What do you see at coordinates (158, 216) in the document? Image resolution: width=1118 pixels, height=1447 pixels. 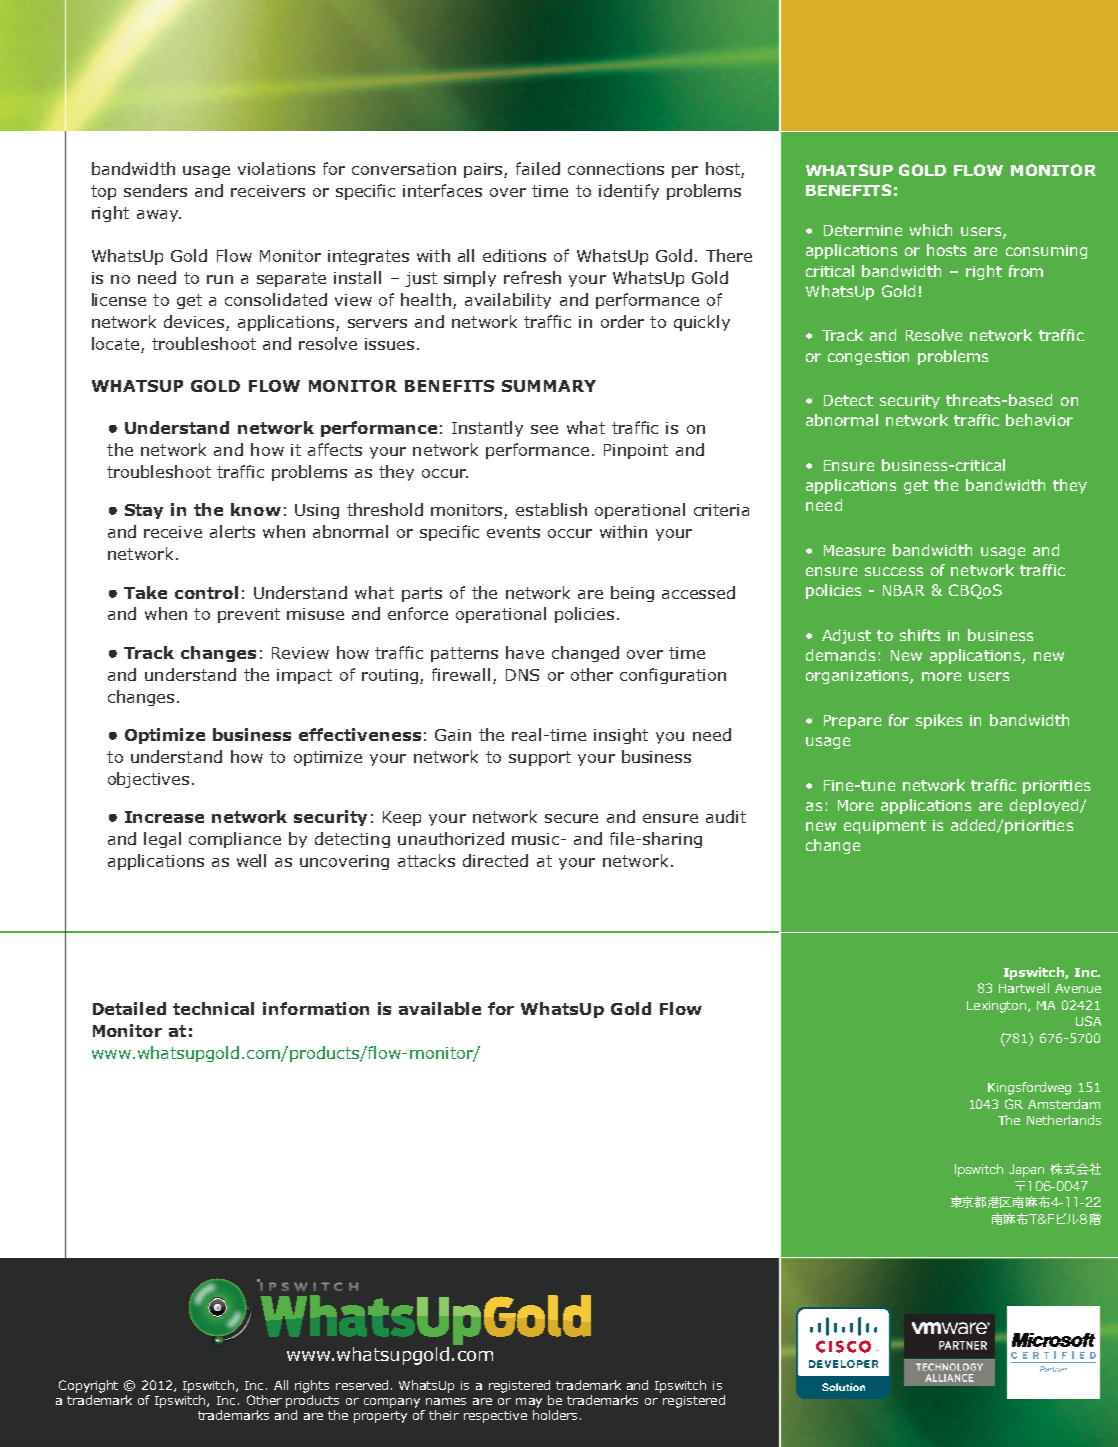 I see `away` at bounding box center [158, 216].
